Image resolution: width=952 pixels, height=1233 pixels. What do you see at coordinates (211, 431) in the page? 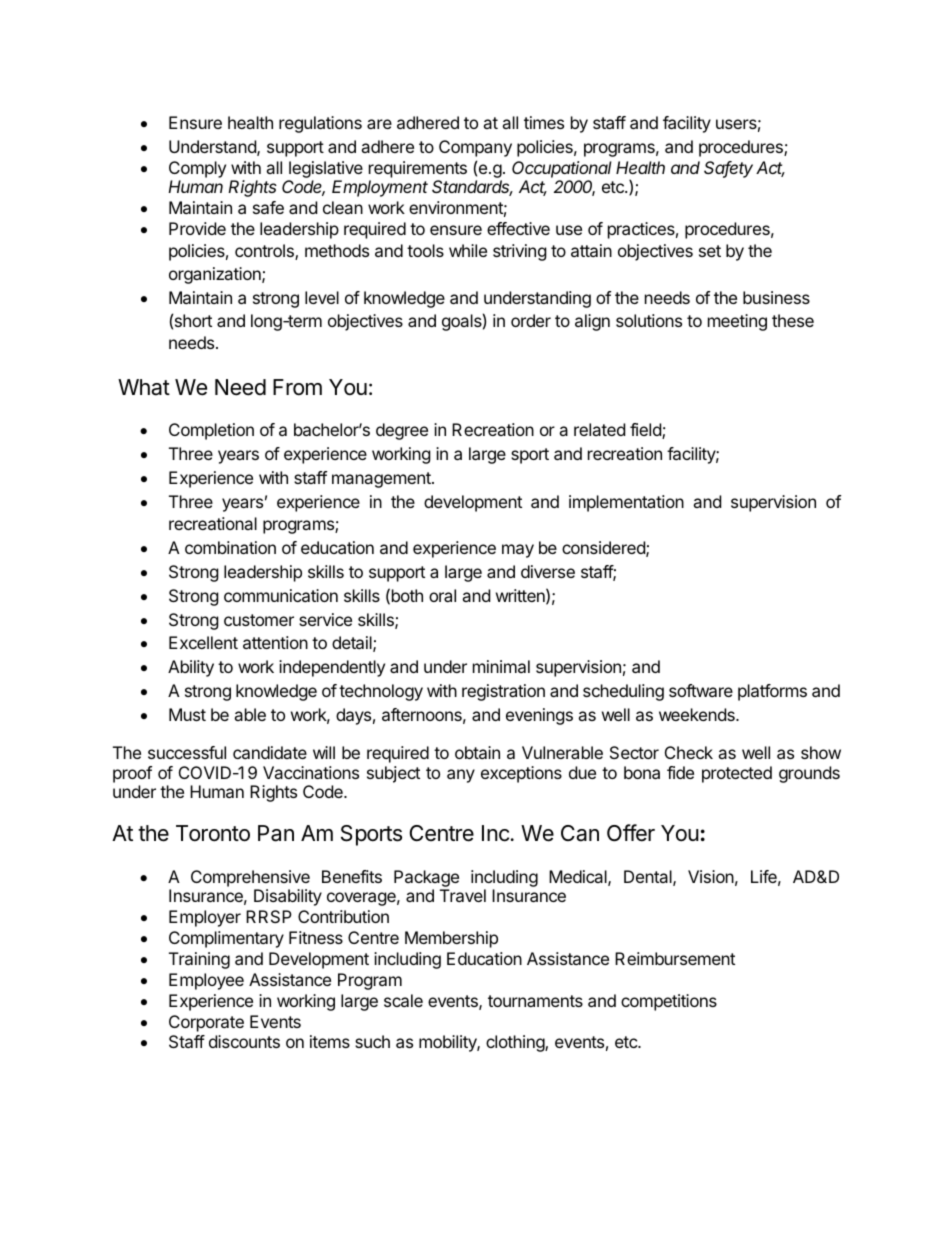
I see `Completion` at bounding box center [211, 431].
